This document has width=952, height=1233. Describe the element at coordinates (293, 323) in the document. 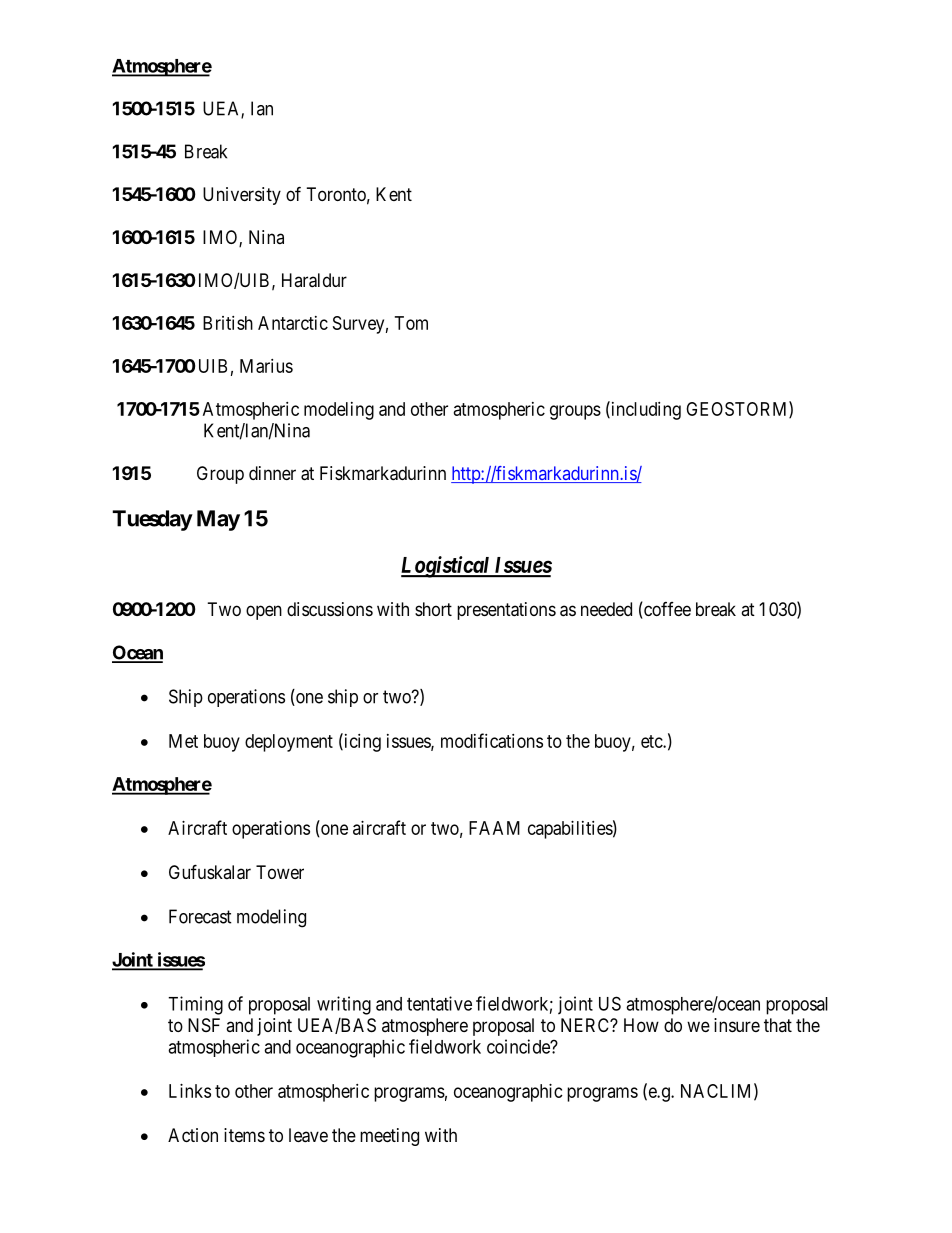

I see `Antarctic` at that location.
